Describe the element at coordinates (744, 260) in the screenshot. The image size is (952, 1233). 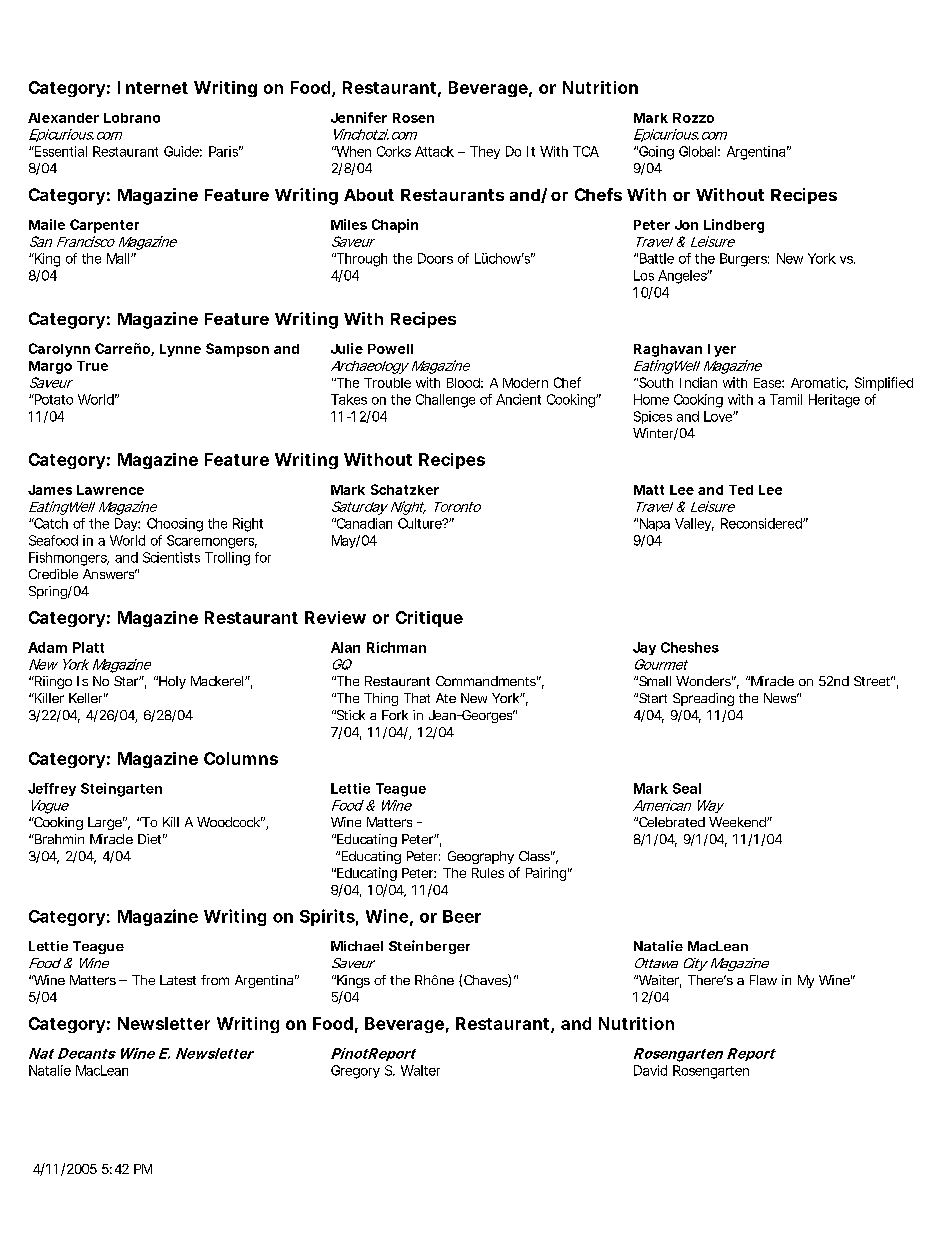
I see `Burgers` at that location.
